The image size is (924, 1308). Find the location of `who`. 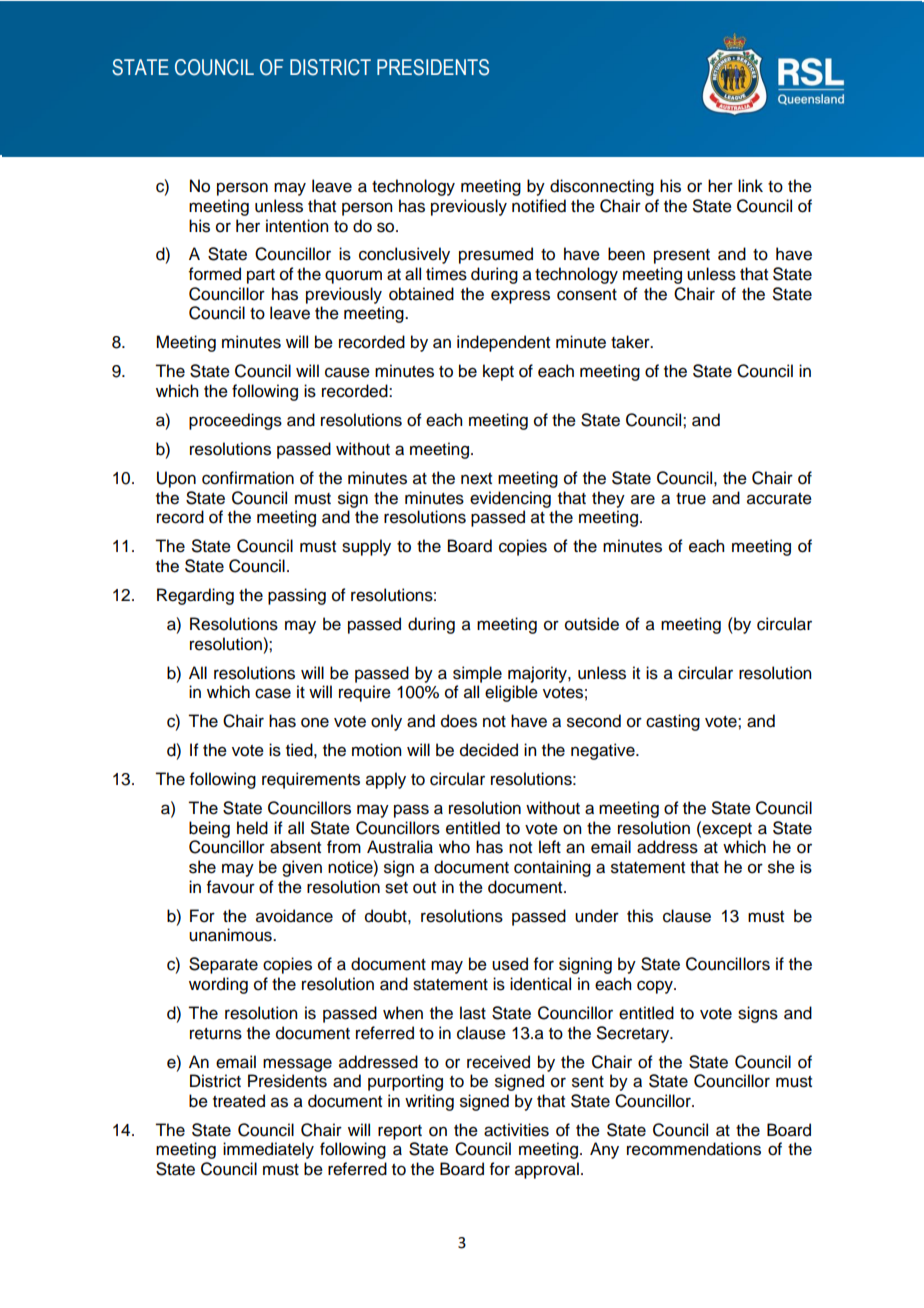

who is located at coordinates (454, 847).
